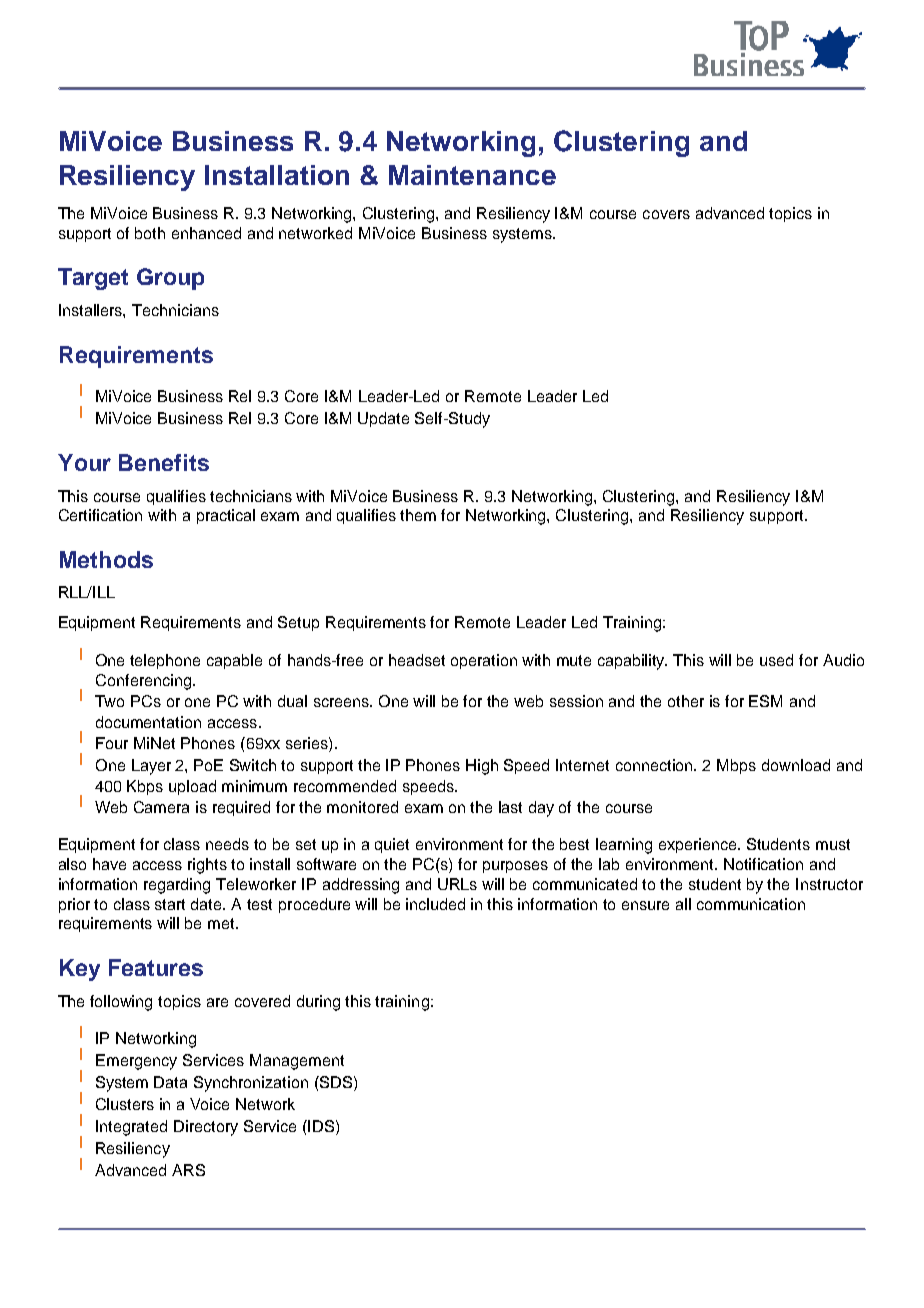 The height and width of the screenshot is (1308, 924). What do you see at coordinates (666, 214) in the screenshot?
I see `covers` at bounding box center [666, 214].
